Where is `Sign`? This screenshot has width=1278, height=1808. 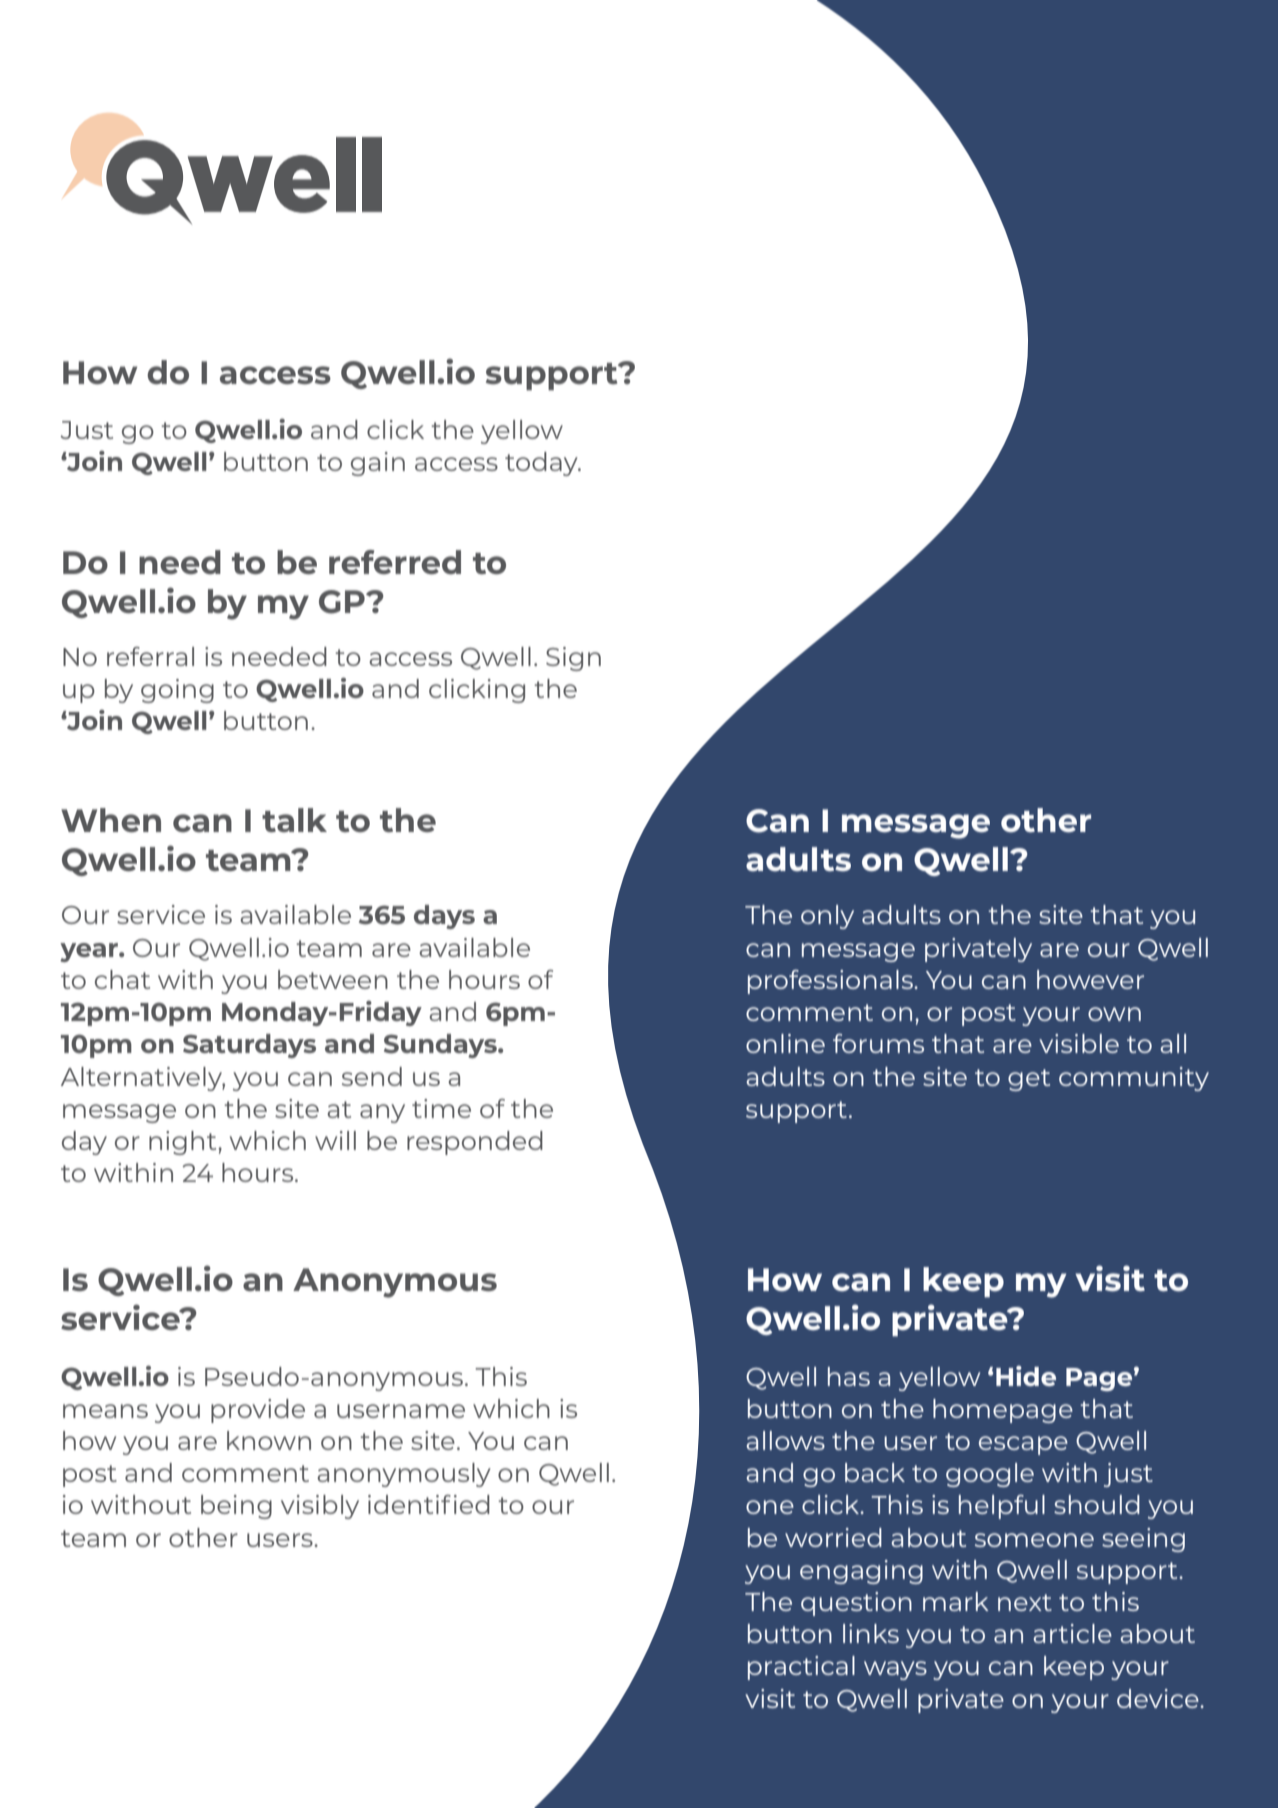 Sign is located at coordinates (573, 659).
